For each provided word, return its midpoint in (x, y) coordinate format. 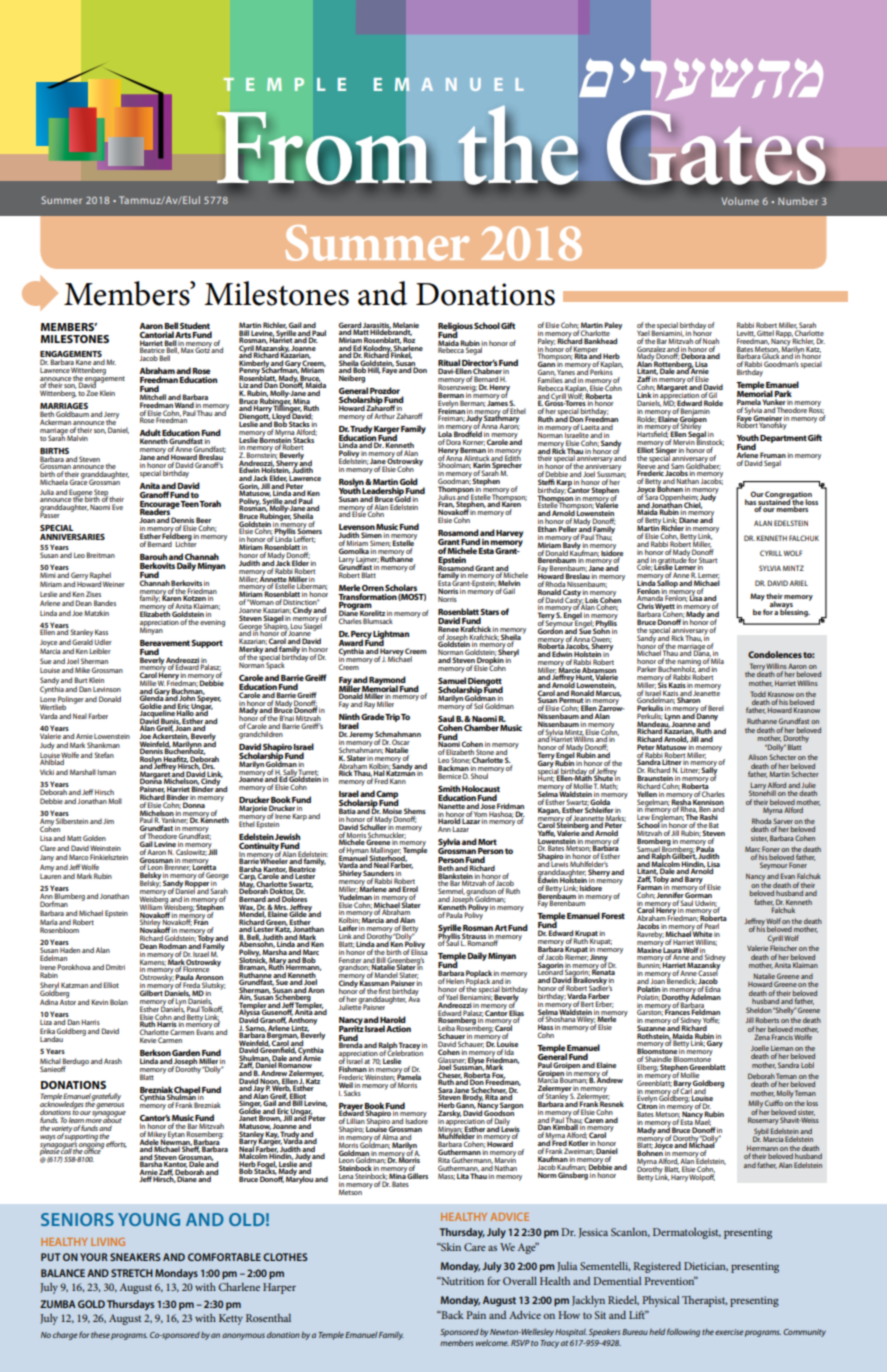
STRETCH (132, 1273)
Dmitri (115, 967)
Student (195, 325)
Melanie (406, 326)
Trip (392, 718)
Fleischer (783, 948)
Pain (476, 1315)
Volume (740, 201)
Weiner (114, 584)
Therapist (704, 1301)
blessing (795, 612)
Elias (516, 1012)
